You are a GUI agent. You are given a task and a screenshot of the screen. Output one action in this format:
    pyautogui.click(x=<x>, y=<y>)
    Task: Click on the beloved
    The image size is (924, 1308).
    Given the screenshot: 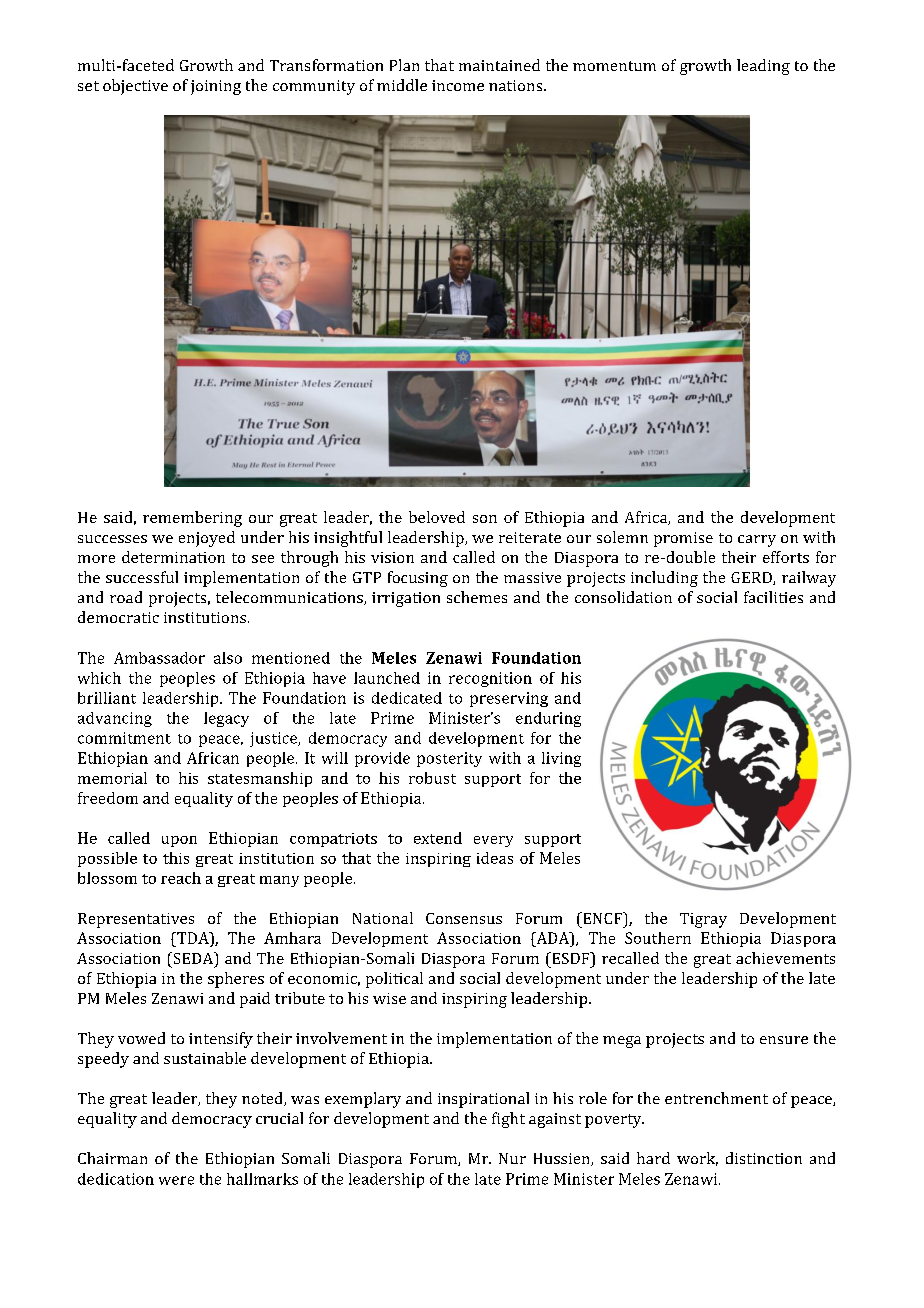 What is the action you would take?
    pyautogui.click(x=437, y=517)
